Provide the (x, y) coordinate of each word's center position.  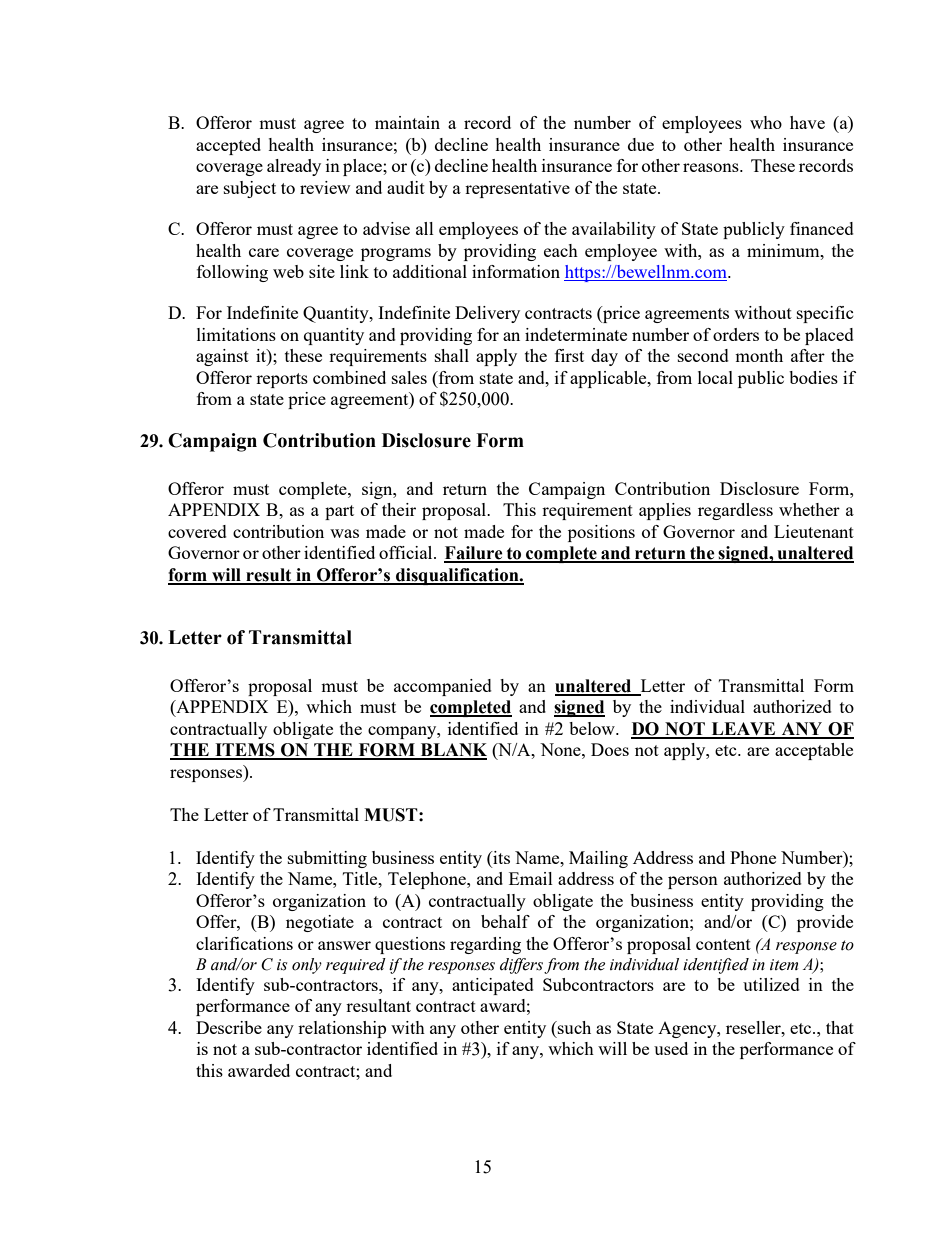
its (500, 857)
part (339, 512)
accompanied (443, 687)
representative (517, 189)
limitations (236, 334)
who (766, 122)
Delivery (487, 314)
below (593, 728)
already (294, 167)
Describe (229, 1027)
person (693, 882)
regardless (735, 511)
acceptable (814, 751)
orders (736, 334)
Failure (474, 554)
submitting (327, 859)
